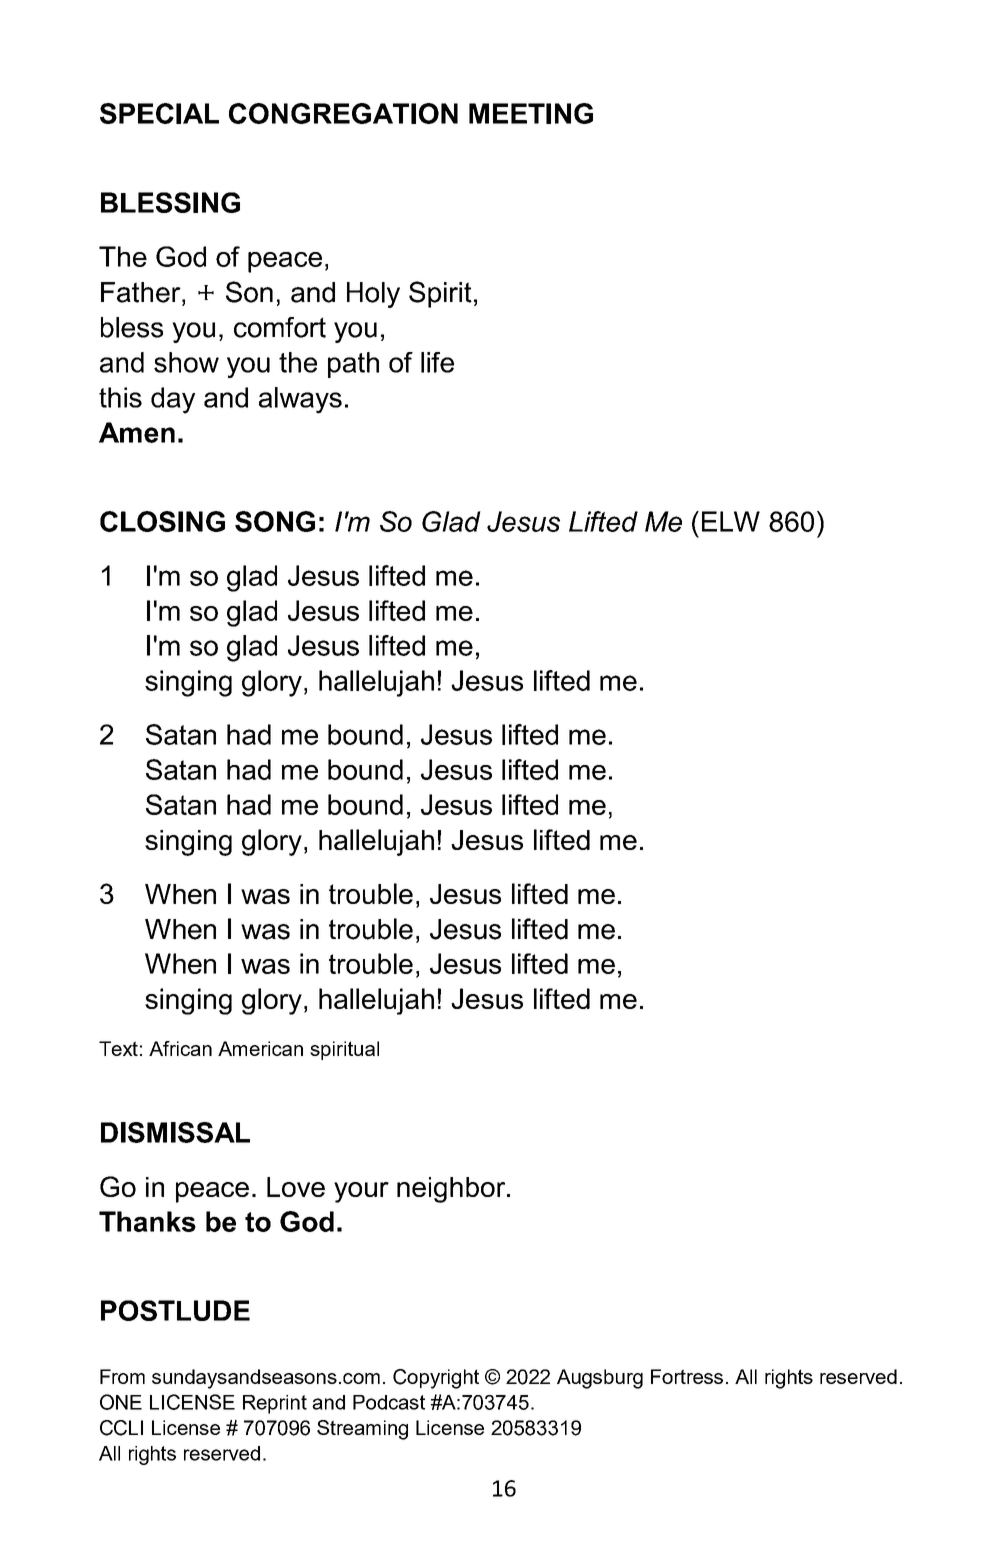 This screenshot has width=1007, height=1556. I want to click on Fortress, so click(687, 1376).
